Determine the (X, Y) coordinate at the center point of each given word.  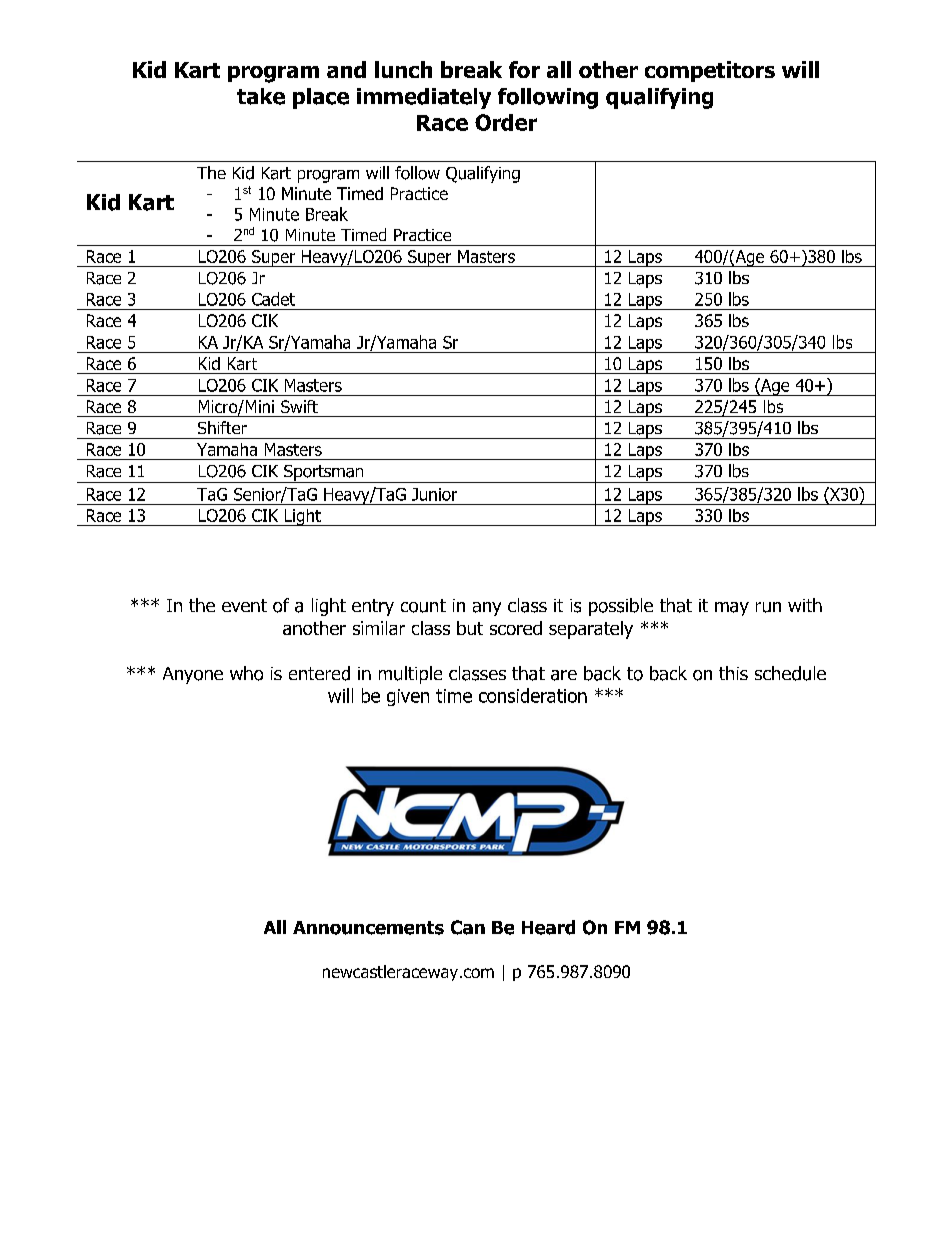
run (768, 607)
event (244, 605)
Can (468, 927)
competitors (710, 71)
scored (516, 628)
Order (506, 122)
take (261, 96)
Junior (434, 494)
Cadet (273, 299)
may (732, 609)
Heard (548, 927)
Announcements (368, 928)
